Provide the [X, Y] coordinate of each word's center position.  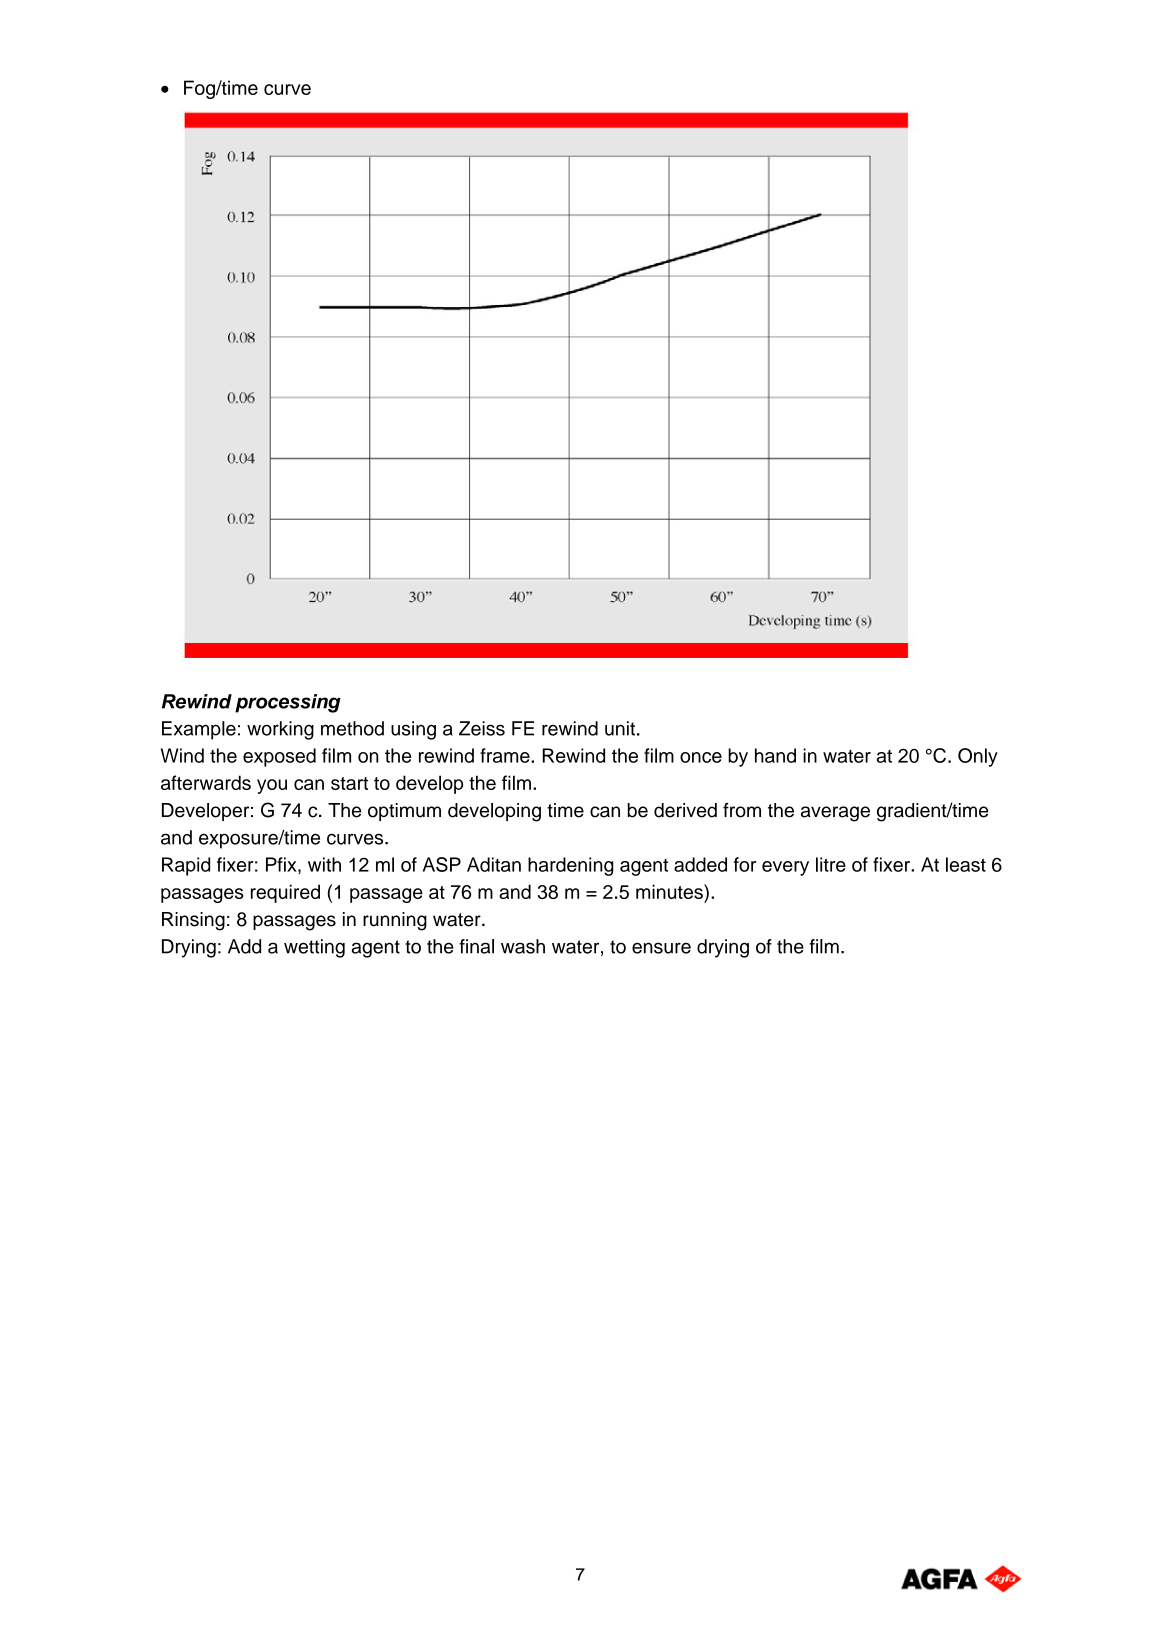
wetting [314, 948]
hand [775, 755]
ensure [661, 948]
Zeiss [482, 728]
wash [523, 946]
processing [288, 703]
